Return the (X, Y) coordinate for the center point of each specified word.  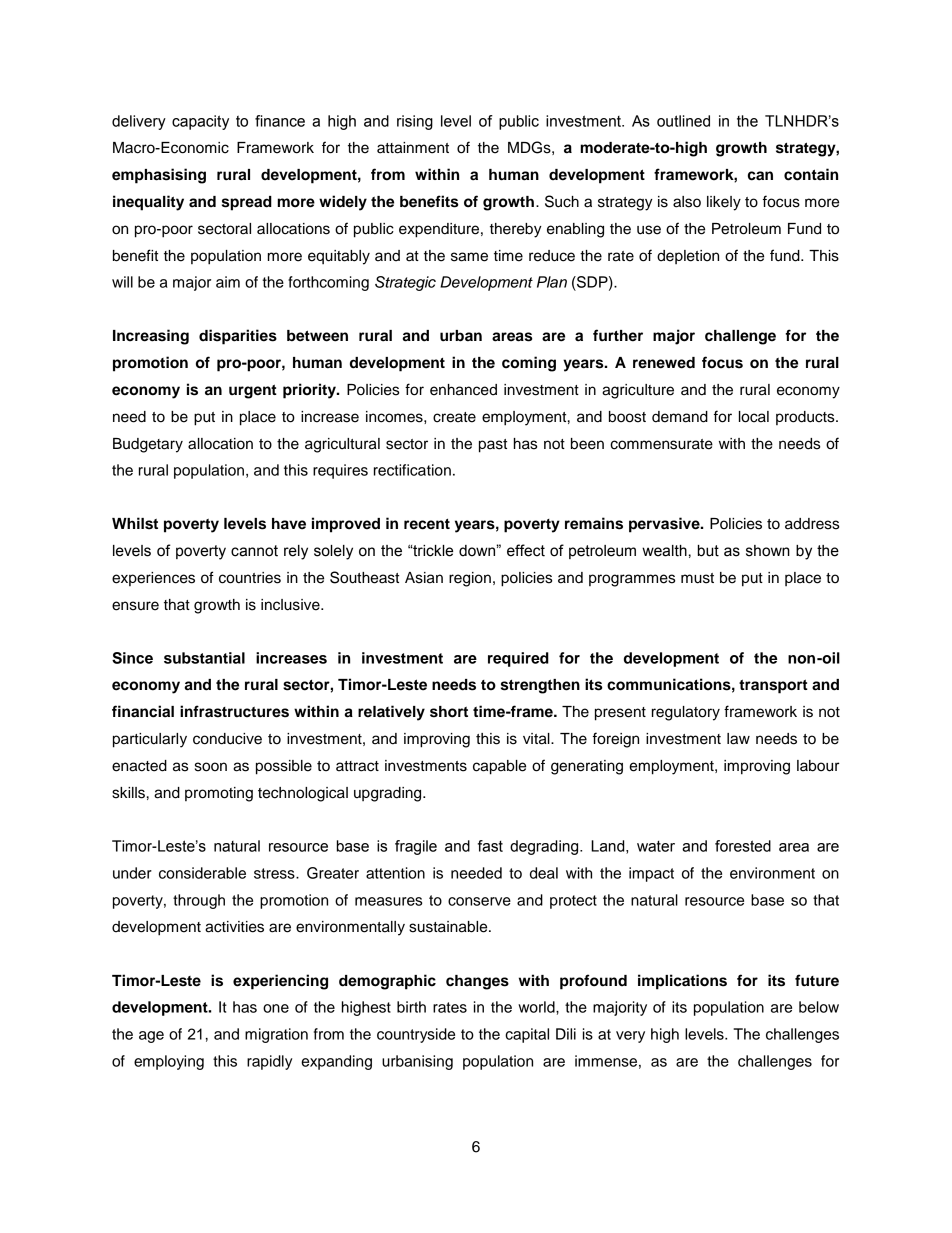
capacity (200, 122)
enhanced (463, 390)
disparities (238, 337)
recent (427, 524)
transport (773, 686)
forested (743, 846)
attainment (413, 148)
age (151, 1037)
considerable (202, 873)
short (449, 712)
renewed (664, 363)
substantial (204, 658)
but (708, 551)
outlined (683, 121)
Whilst (135, 523)
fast (490, 846)
